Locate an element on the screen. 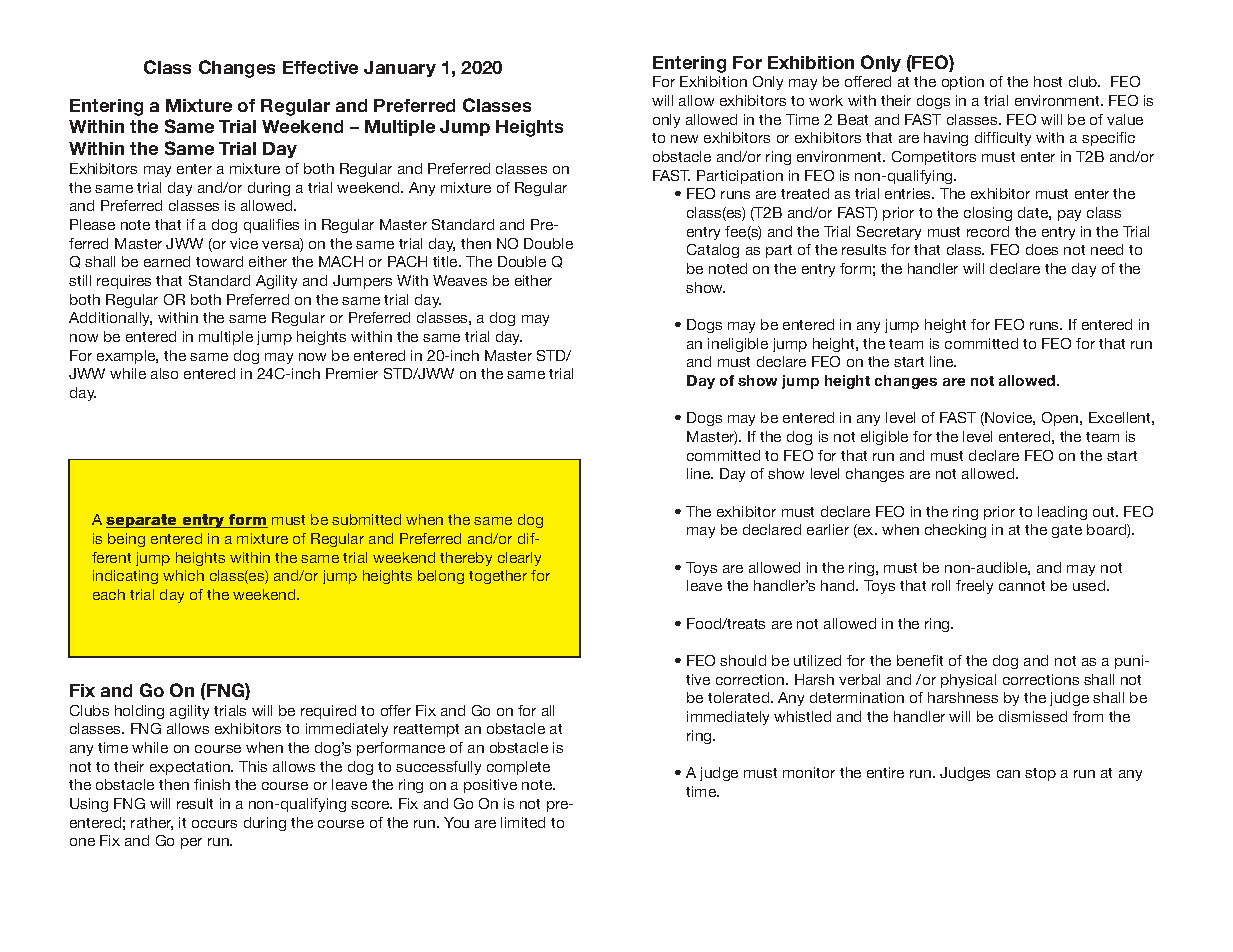 The width and height of the screenshot is (1233, 952). stop is located at coordinates (1040, 774).
